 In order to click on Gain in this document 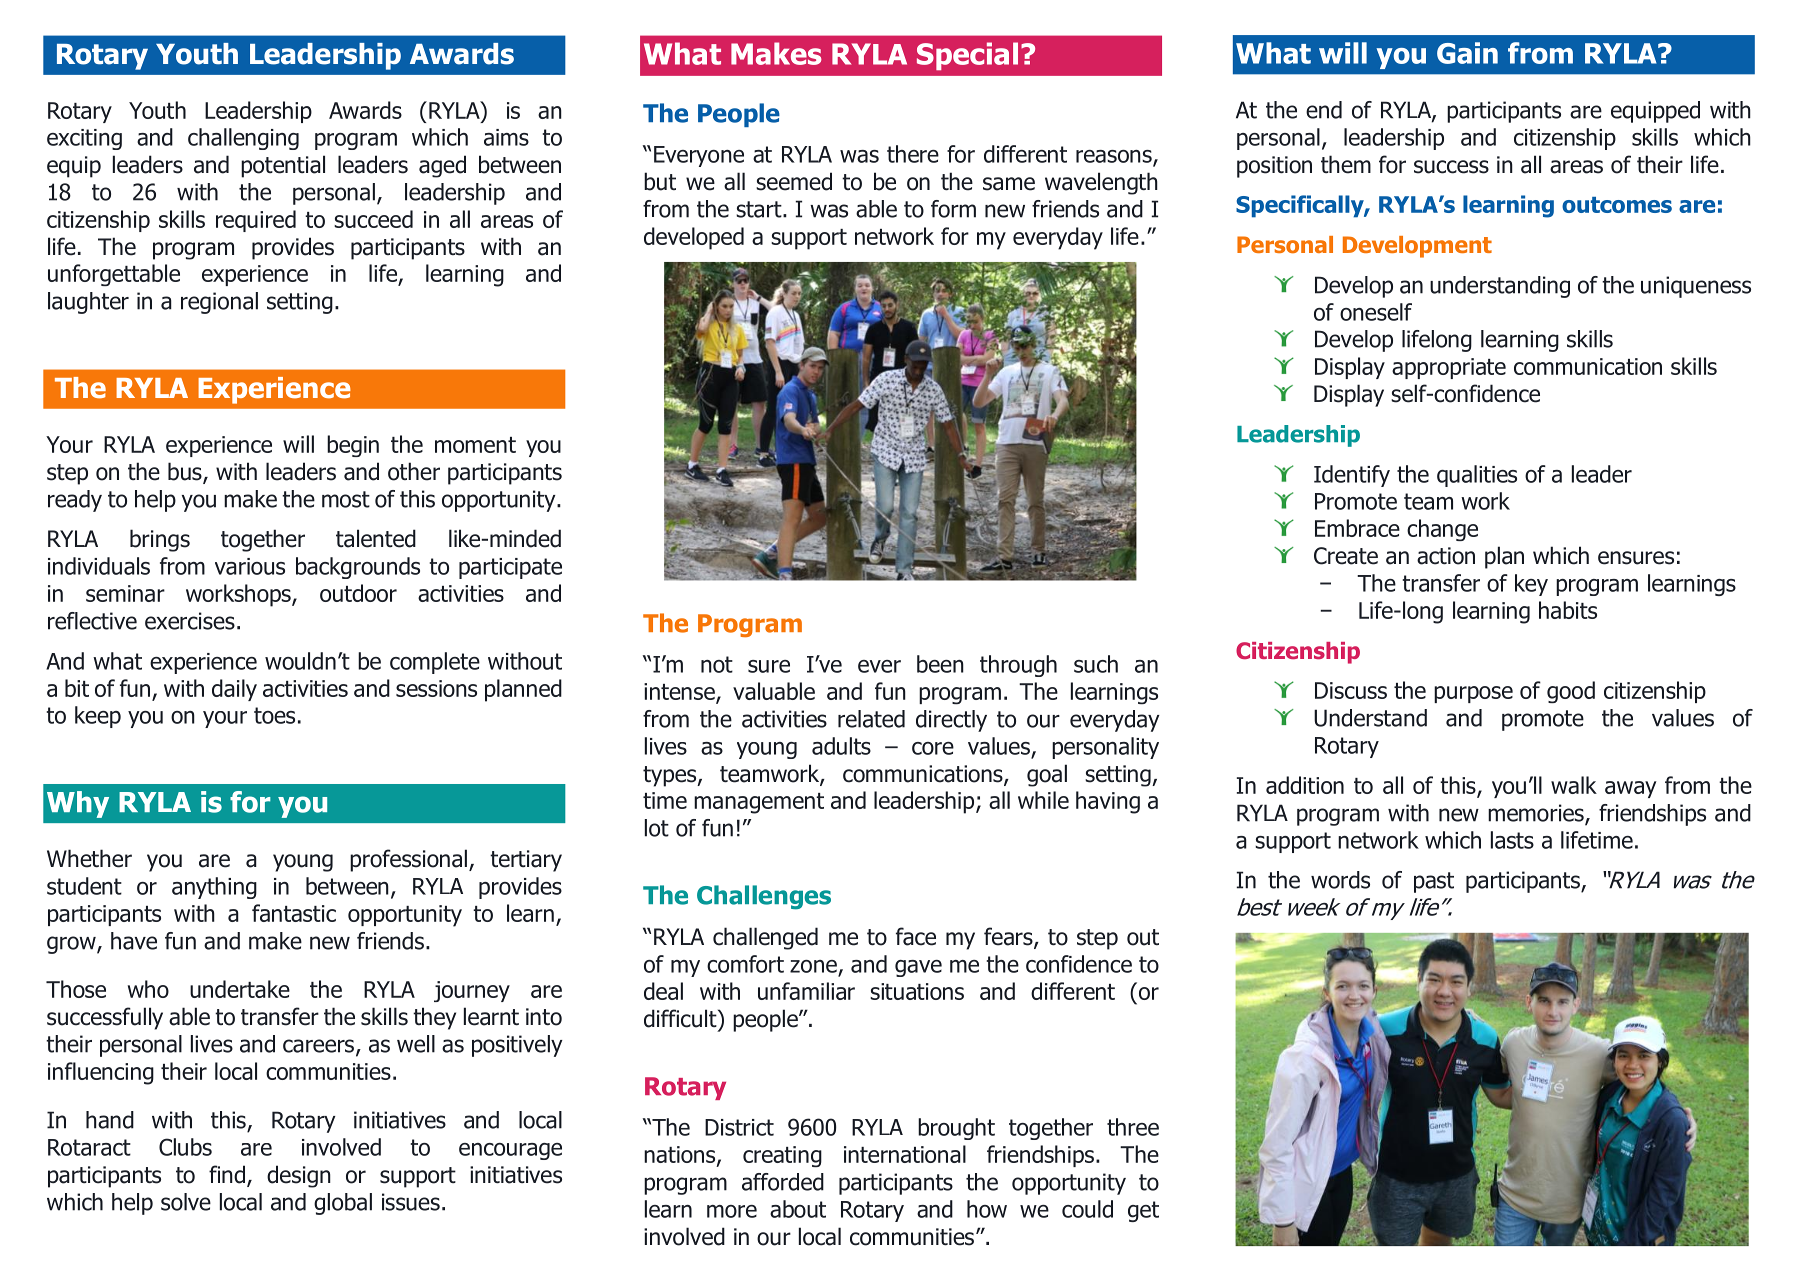, I will do `click(1467, 53)`.
